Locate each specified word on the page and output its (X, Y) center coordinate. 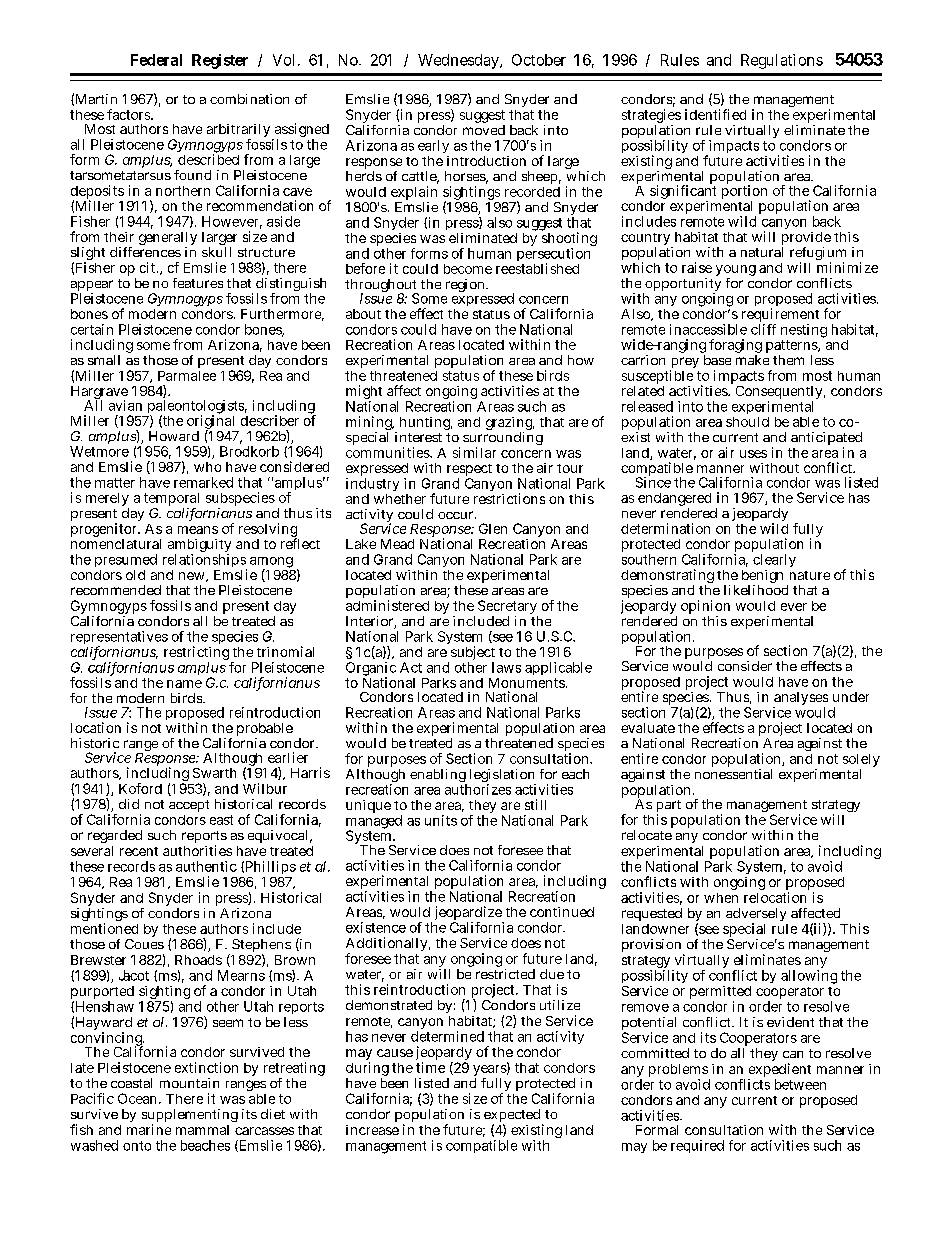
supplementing (190, 1117)
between (800, 1084)
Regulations (782, 61)
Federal (156, 60)
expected (513, 1117)
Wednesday (460, 61)
